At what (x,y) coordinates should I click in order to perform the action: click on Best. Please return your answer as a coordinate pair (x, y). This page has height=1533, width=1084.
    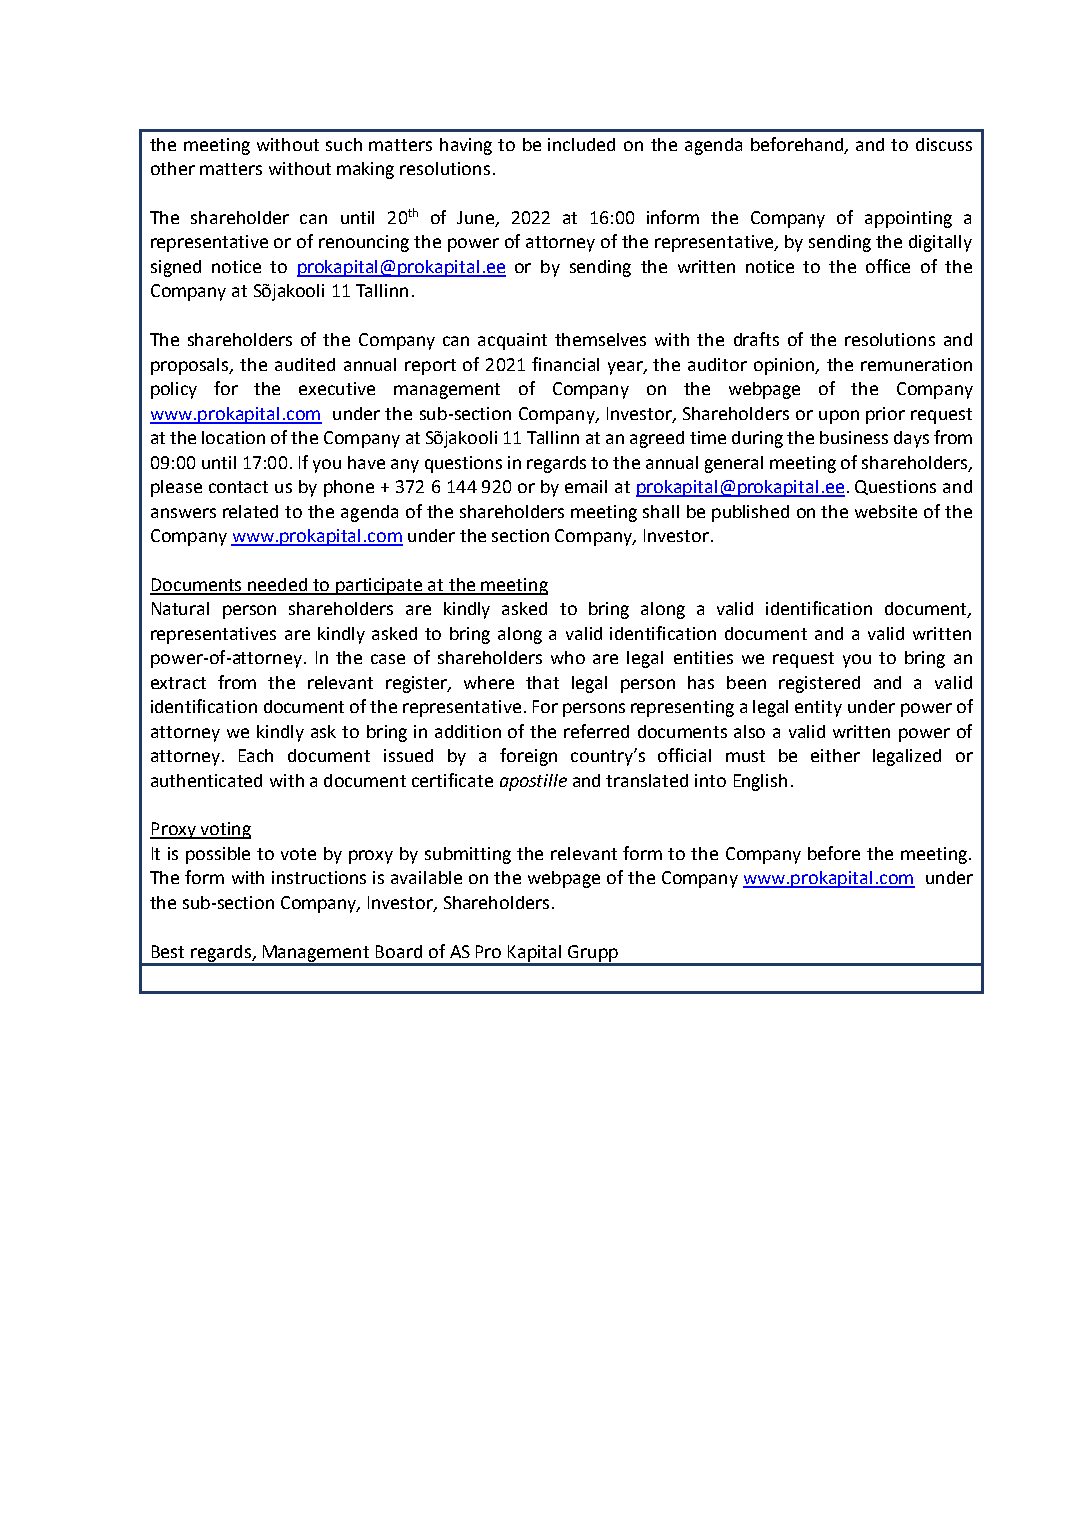
    Looking at the image, I should click on (168, 951).
